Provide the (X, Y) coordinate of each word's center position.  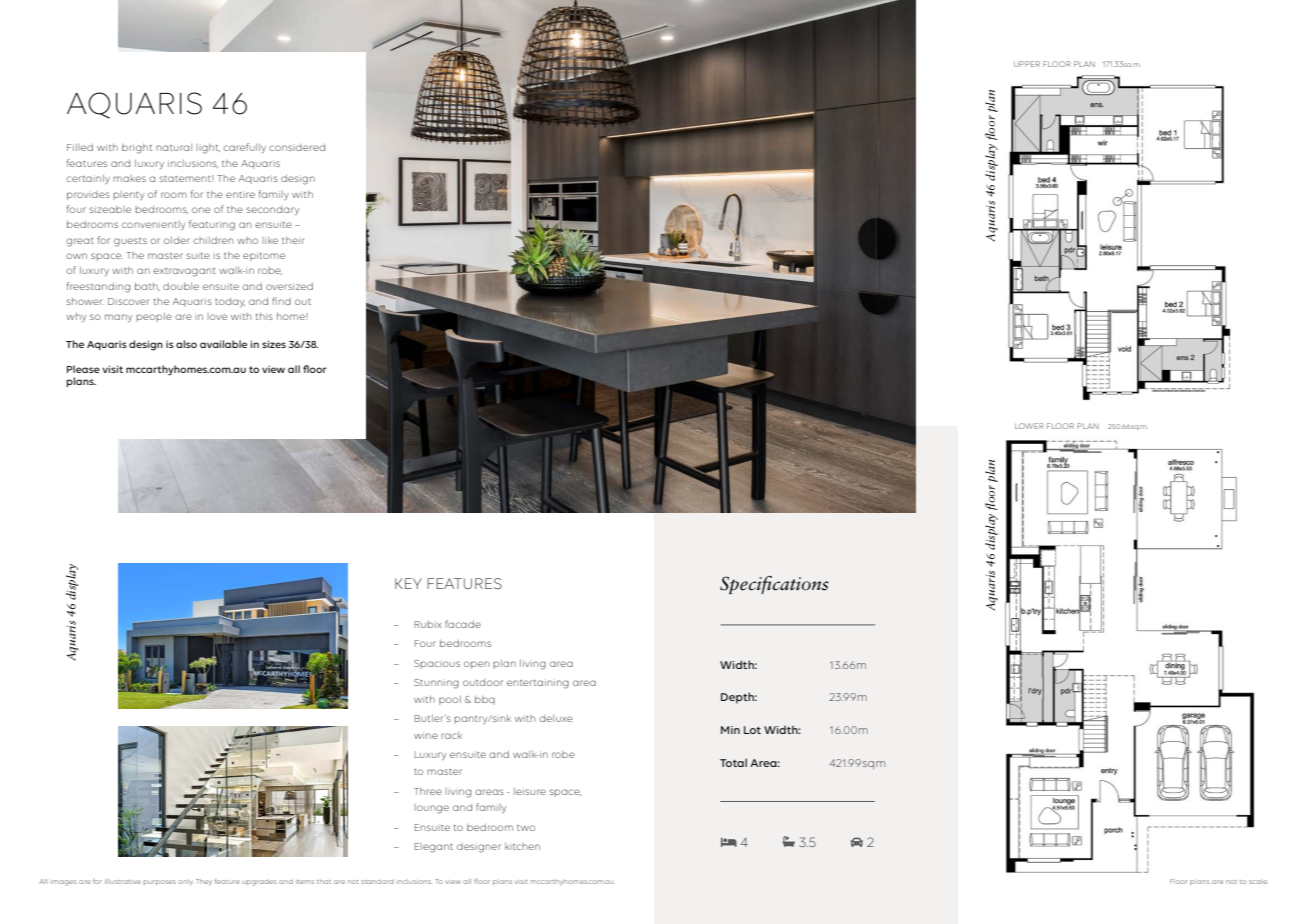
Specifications (774, 584)
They (204, 882)
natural (174, 147)
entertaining (538, 684)
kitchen (522, 846)
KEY (408, 583)
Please (83, 369)
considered (297, 147)
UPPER (1027, 64)
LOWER (1029, 426)
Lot (752, 730)
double (181, 286)
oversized (289, 286)
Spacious (437, 664)
